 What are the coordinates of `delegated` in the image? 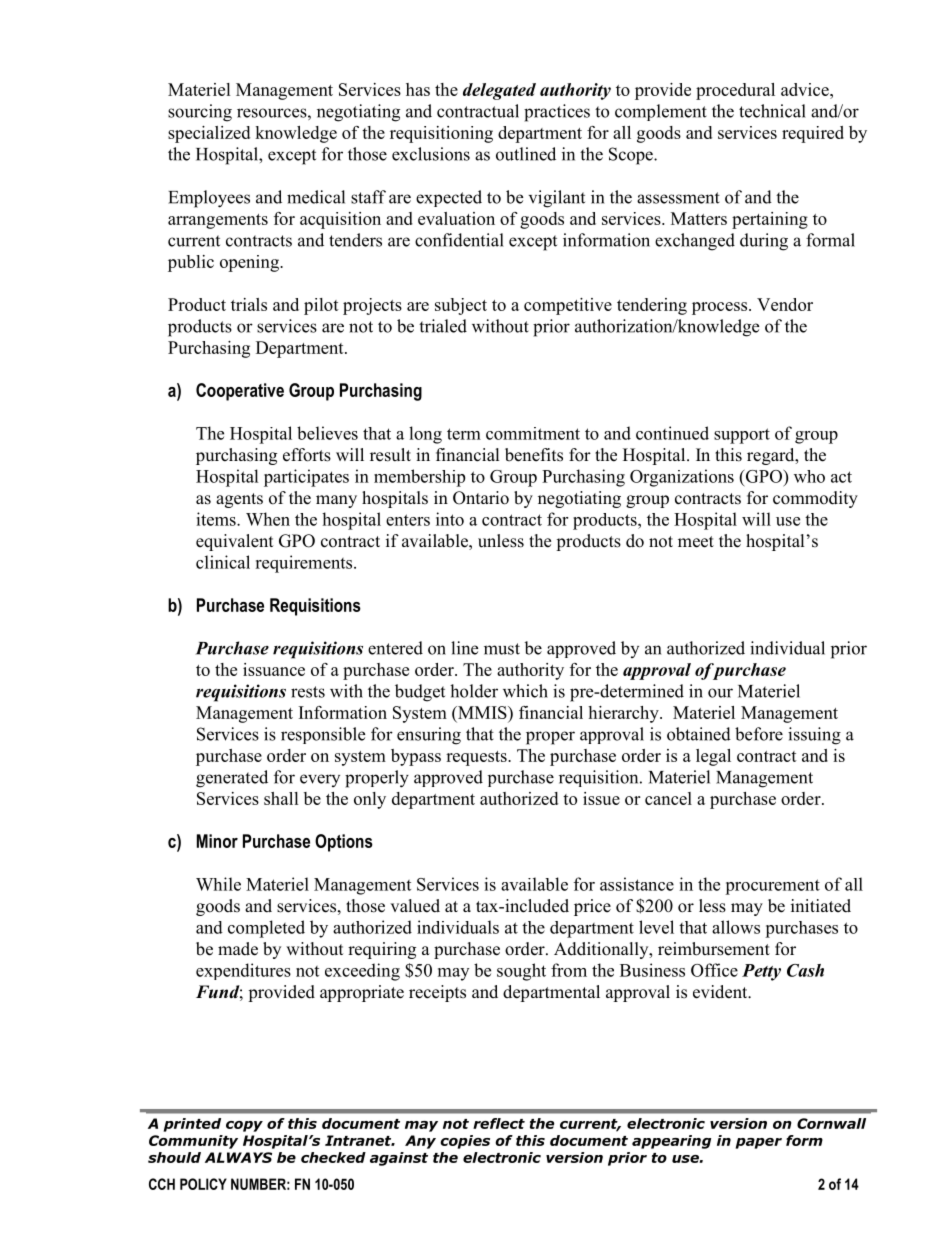 It's located at (499, 91).
